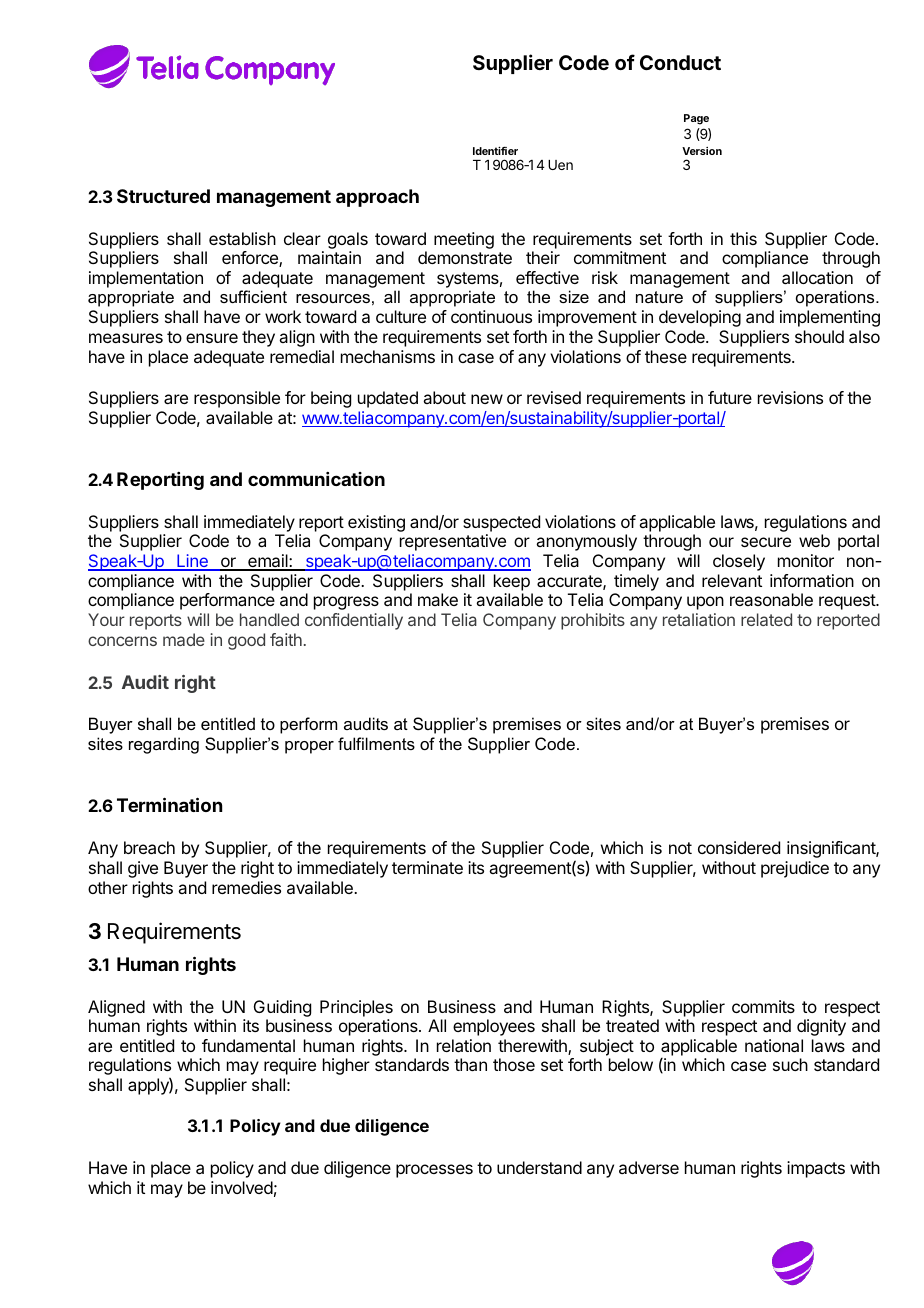 This document has width=924, height=1308. Describe the element at coordinates (696, 119) in the document. I see `Page` at that location.
